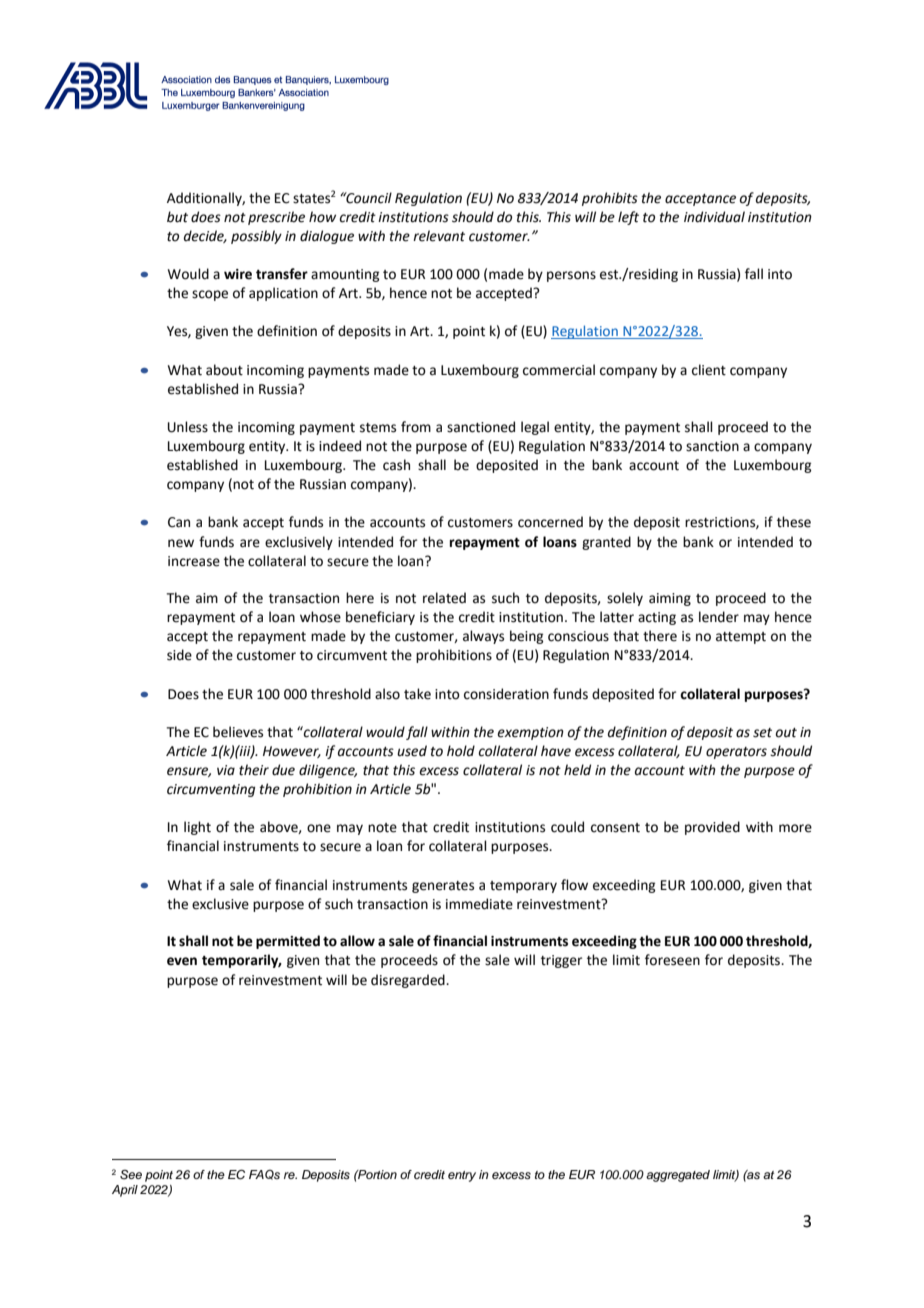  I want to click on individual, so click(714, 217).
